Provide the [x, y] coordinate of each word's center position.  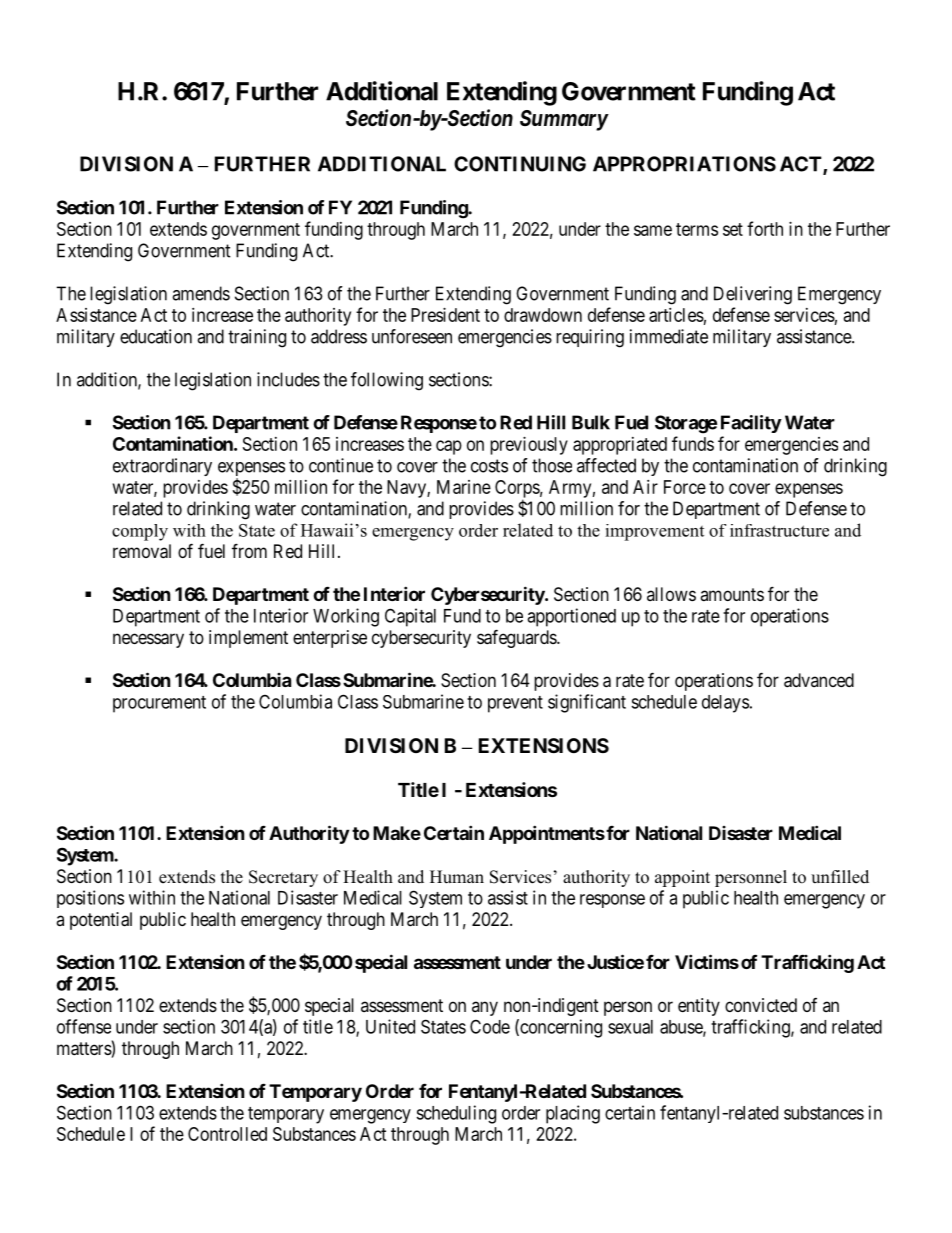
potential [101, 921]
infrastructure [779, 530]
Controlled [227, 1134]
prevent [515, 704]
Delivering [753, 295]
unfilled [840, 877]
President [445, 315]
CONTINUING [520, 164]
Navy [407, 489]
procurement [159, 704]
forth [765, 228]
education [156, 336]
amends [201, 293]
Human [457, 877]
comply [140, 532]
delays [725, 704]
